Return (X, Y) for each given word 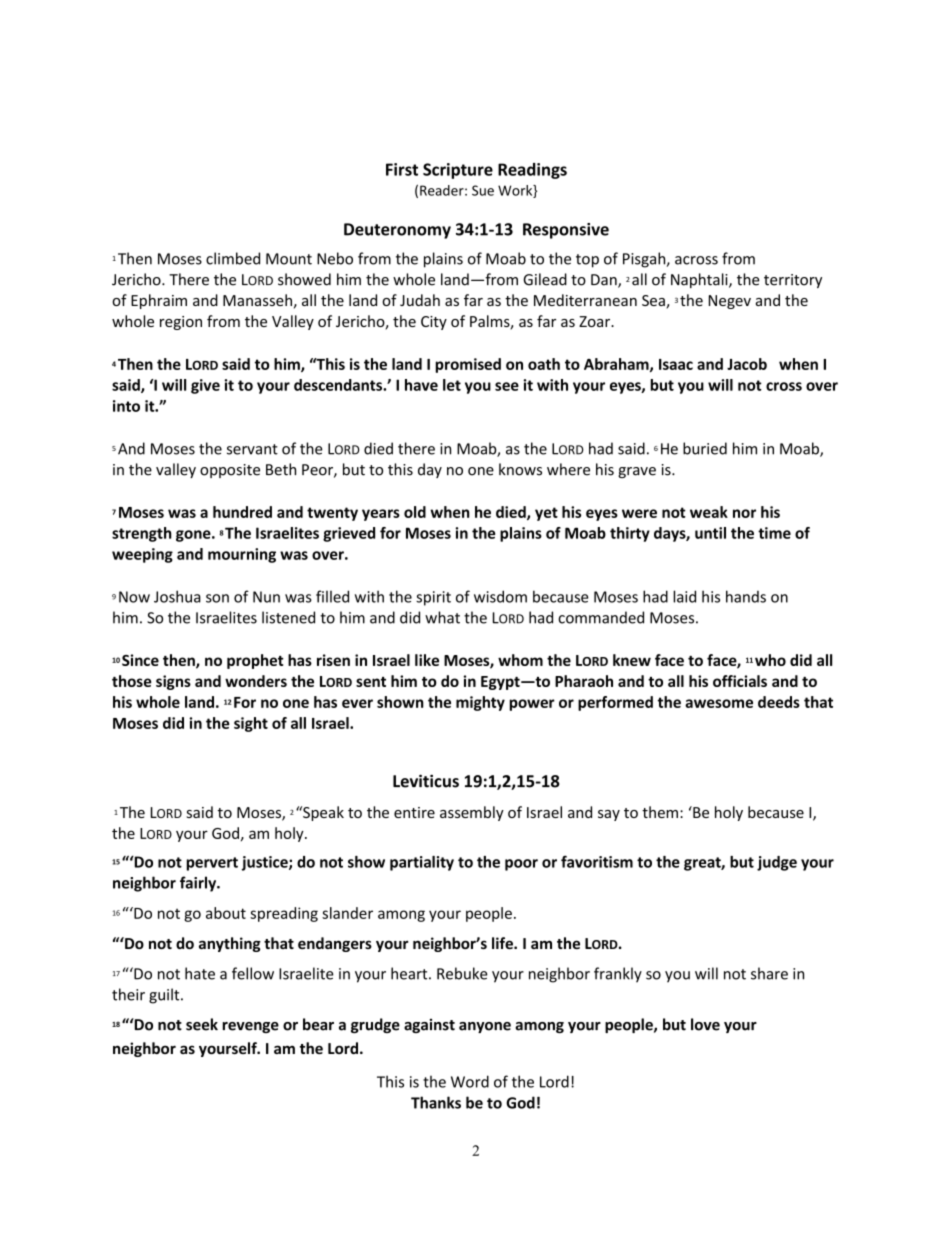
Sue (483, 190)
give (205, 386)
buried (705, 448)
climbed (233, 258)
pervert (212, 864)
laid (684, 596)
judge (777, 863)
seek (202, 1024)
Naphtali (700, 280)
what (442, 617)
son (217, 598)
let (452, 385)
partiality (422, 863)
